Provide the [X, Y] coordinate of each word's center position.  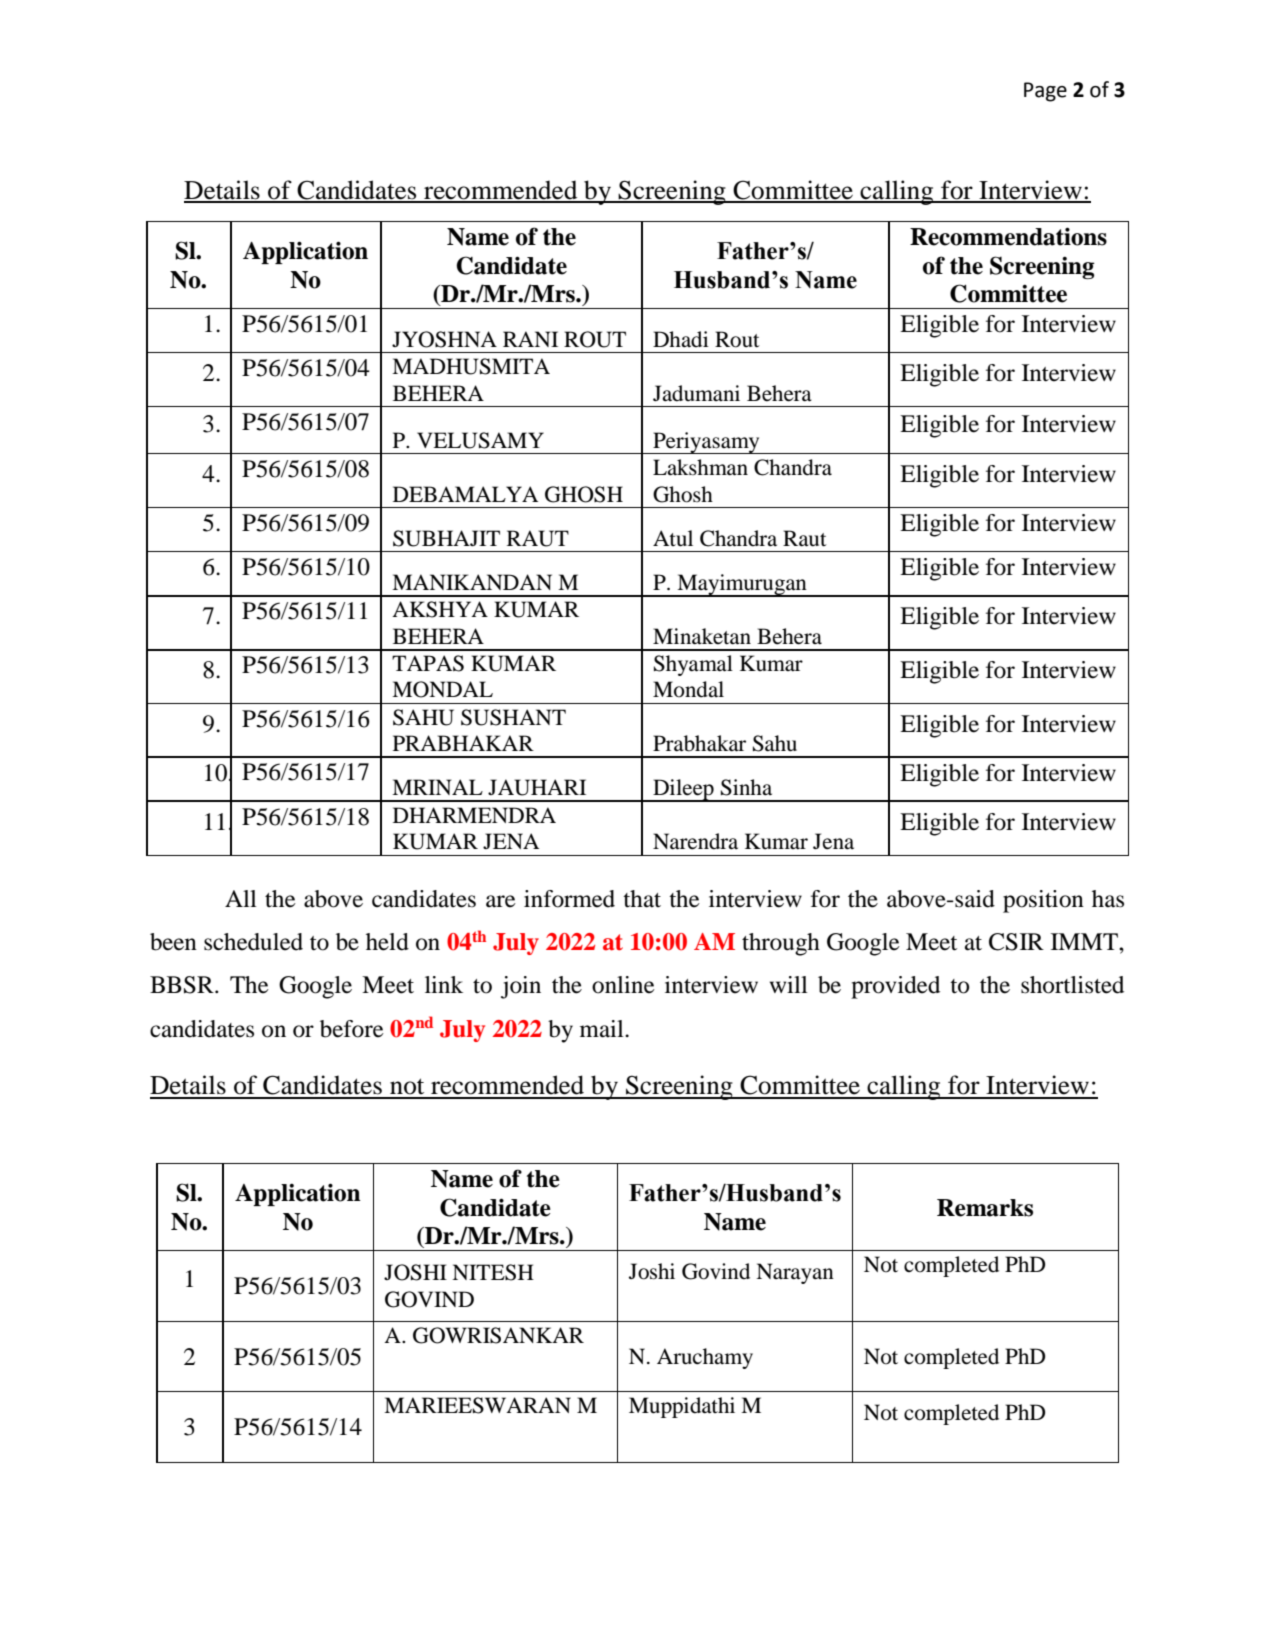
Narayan [795, 1273]
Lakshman [700, 467]
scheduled [253, 942]
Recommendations [1008, 236]
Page [1045, 92]
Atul [673, 538]
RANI [530, 339]
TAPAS [428, 663]
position [1043, 901]
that [642, 899]
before [352, 1029]
